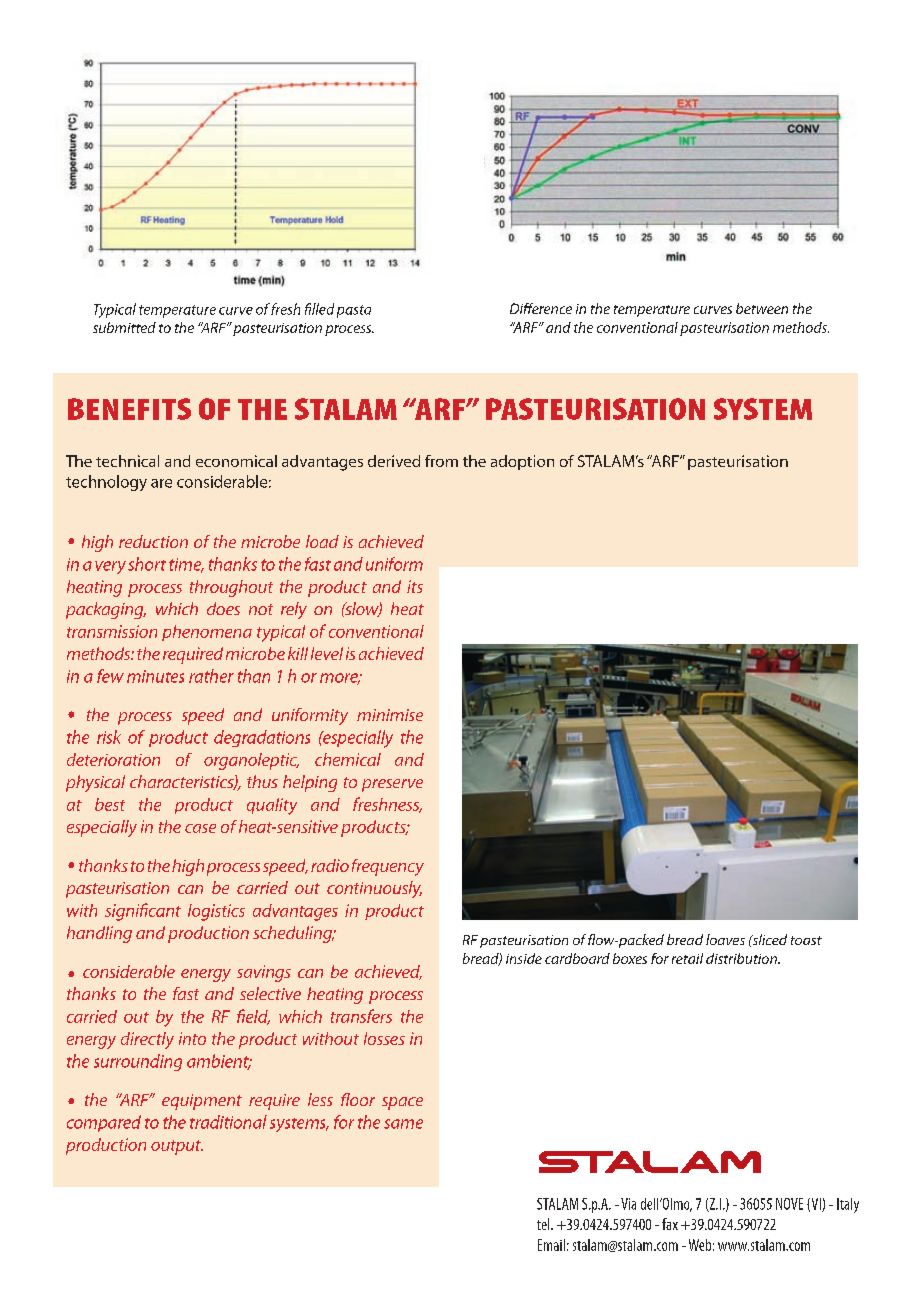 Image resolution: width=924 pixels, height=1308 pixels. I want to click on between, so click(762, 308).
